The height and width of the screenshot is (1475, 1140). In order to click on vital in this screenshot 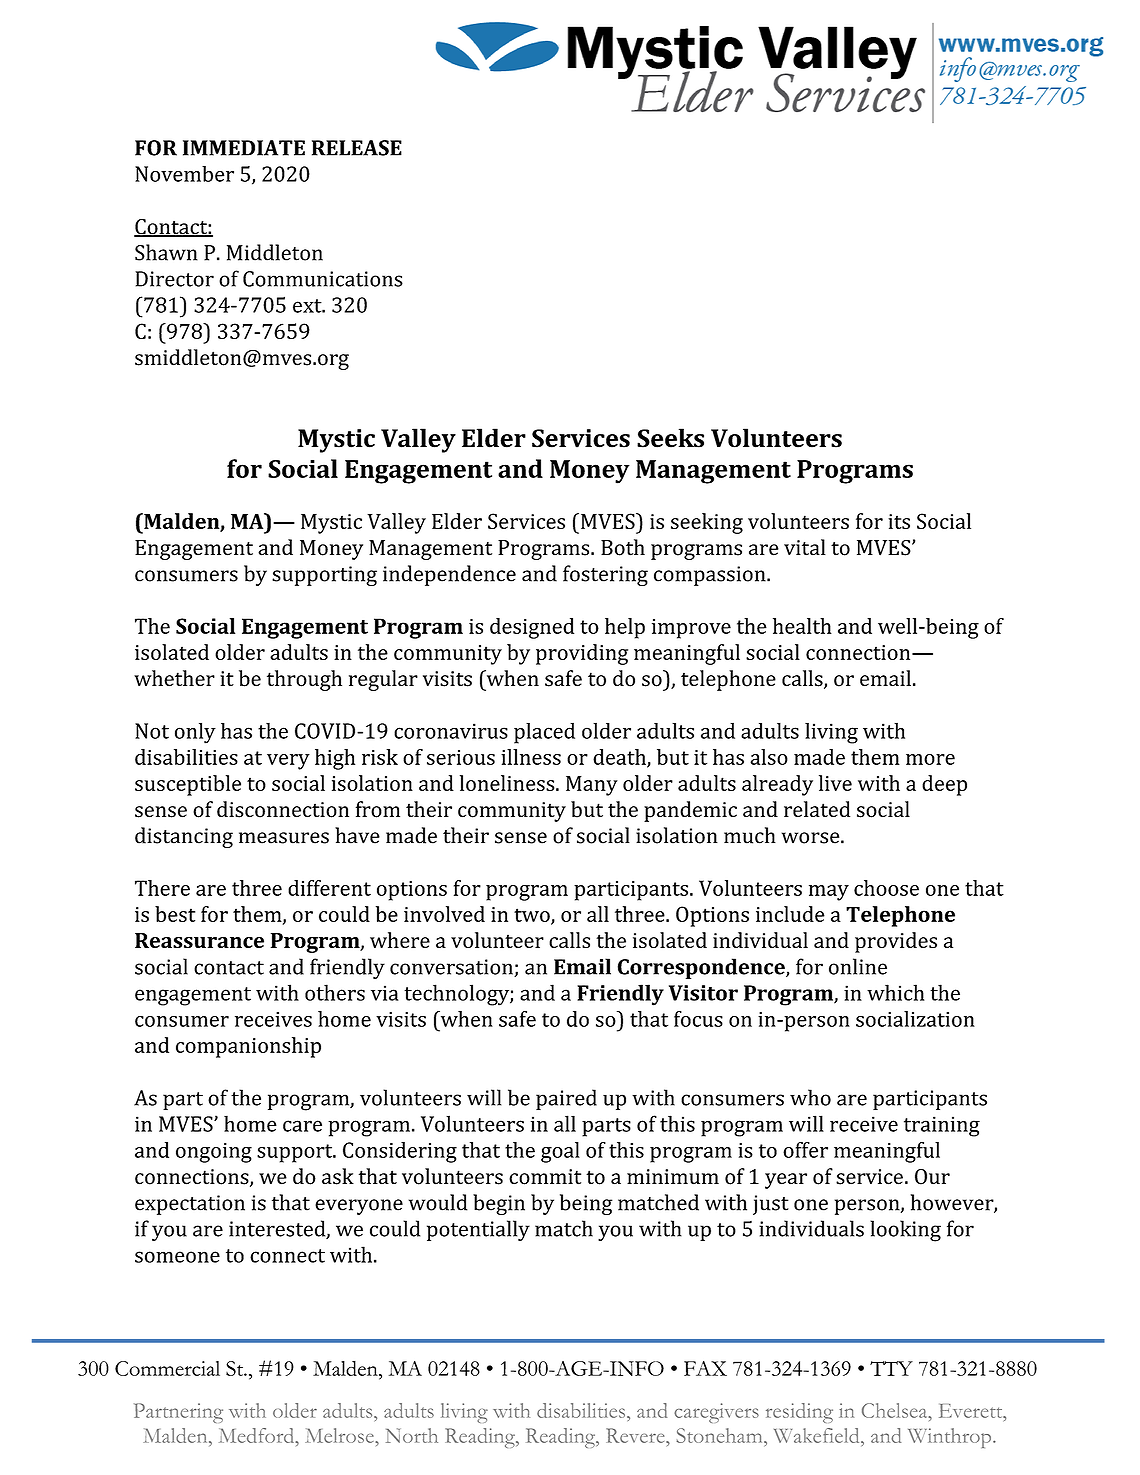, I will do `click(805, 547)`.
